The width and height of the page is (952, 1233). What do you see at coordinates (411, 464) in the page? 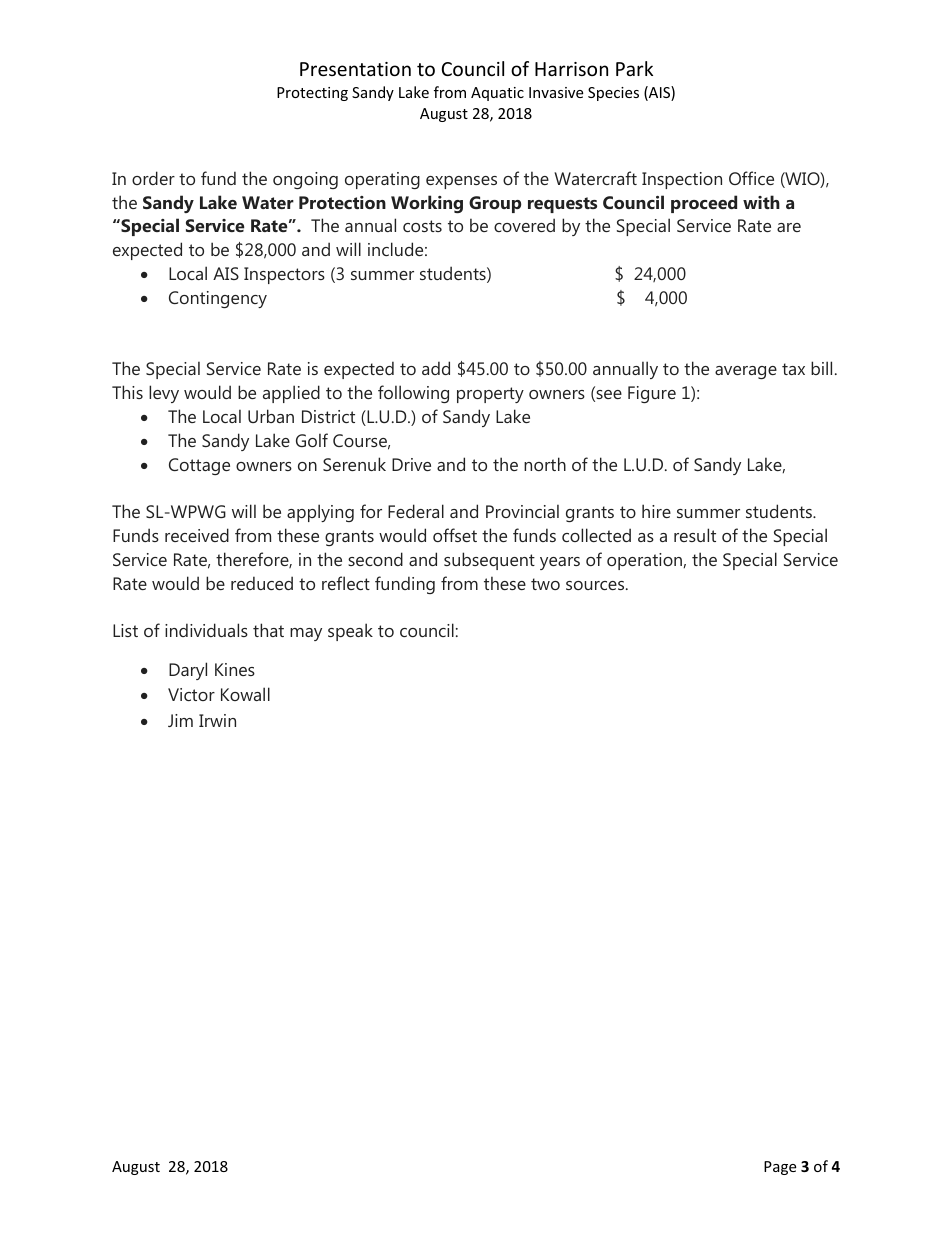
I see `Drive` at bounding box center [411, 464].
